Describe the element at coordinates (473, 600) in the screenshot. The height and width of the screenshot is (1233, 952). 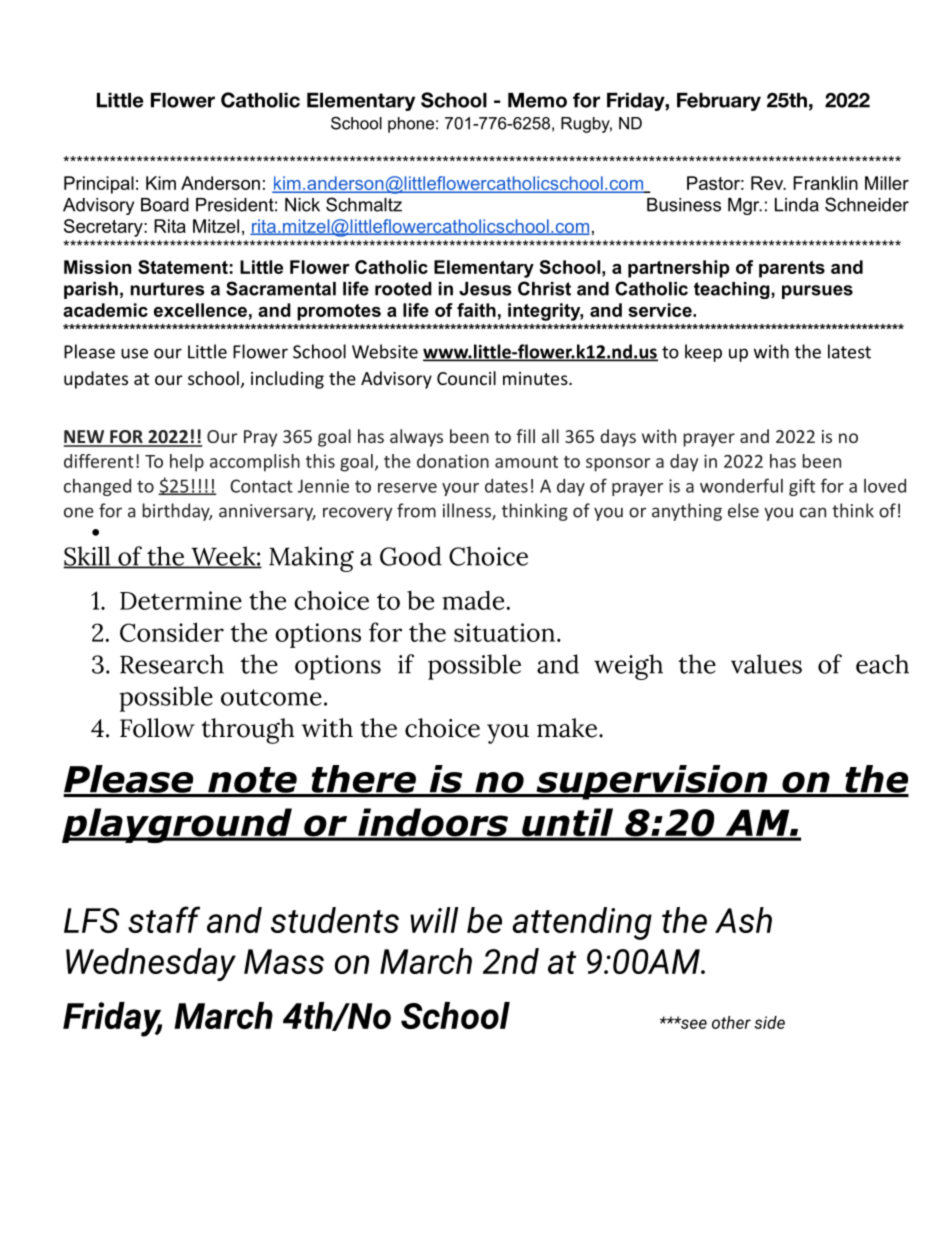
I see `made` at that location.
